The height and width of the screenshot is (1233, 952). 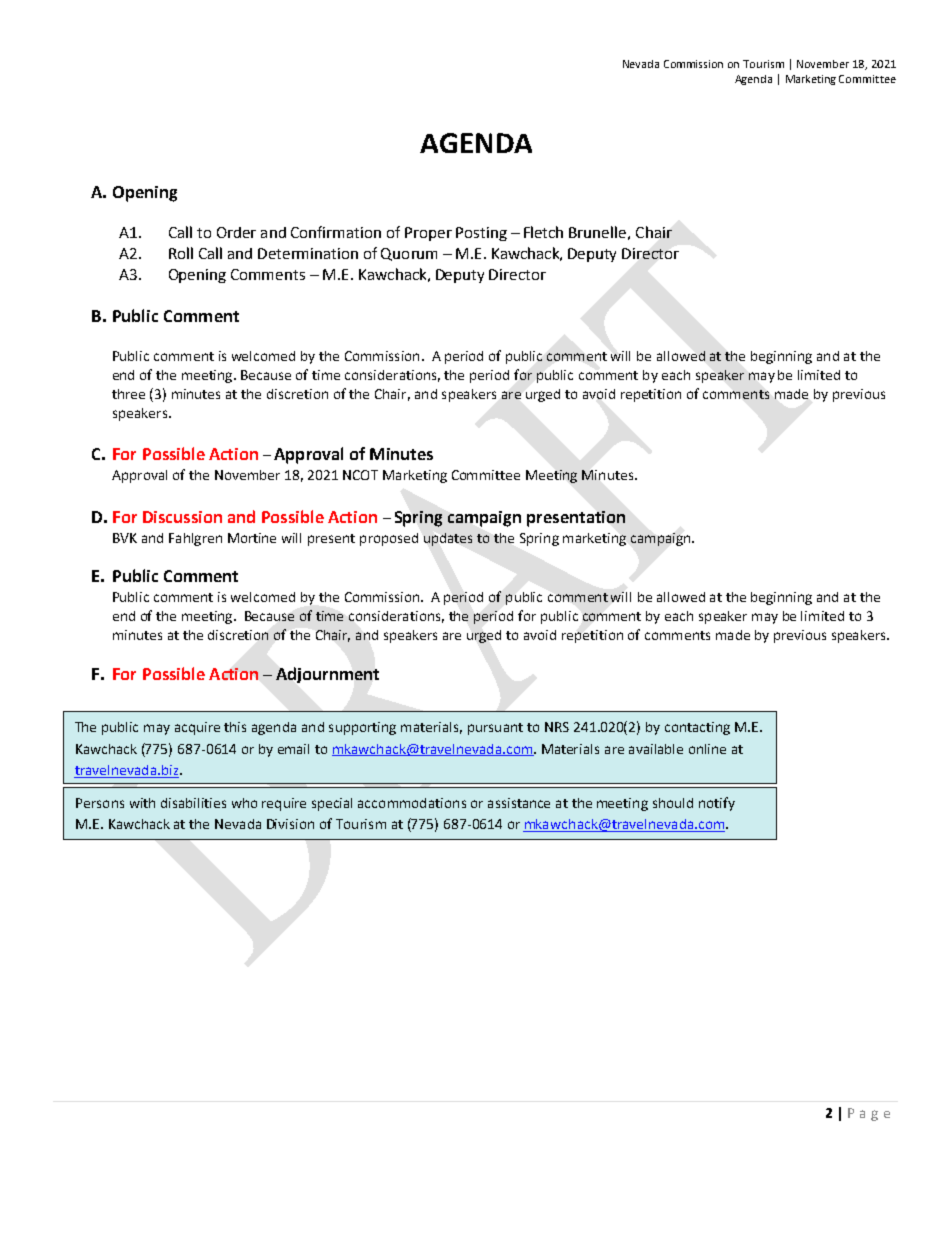 I want to click on Fletch, so click(x=543, y=232).
